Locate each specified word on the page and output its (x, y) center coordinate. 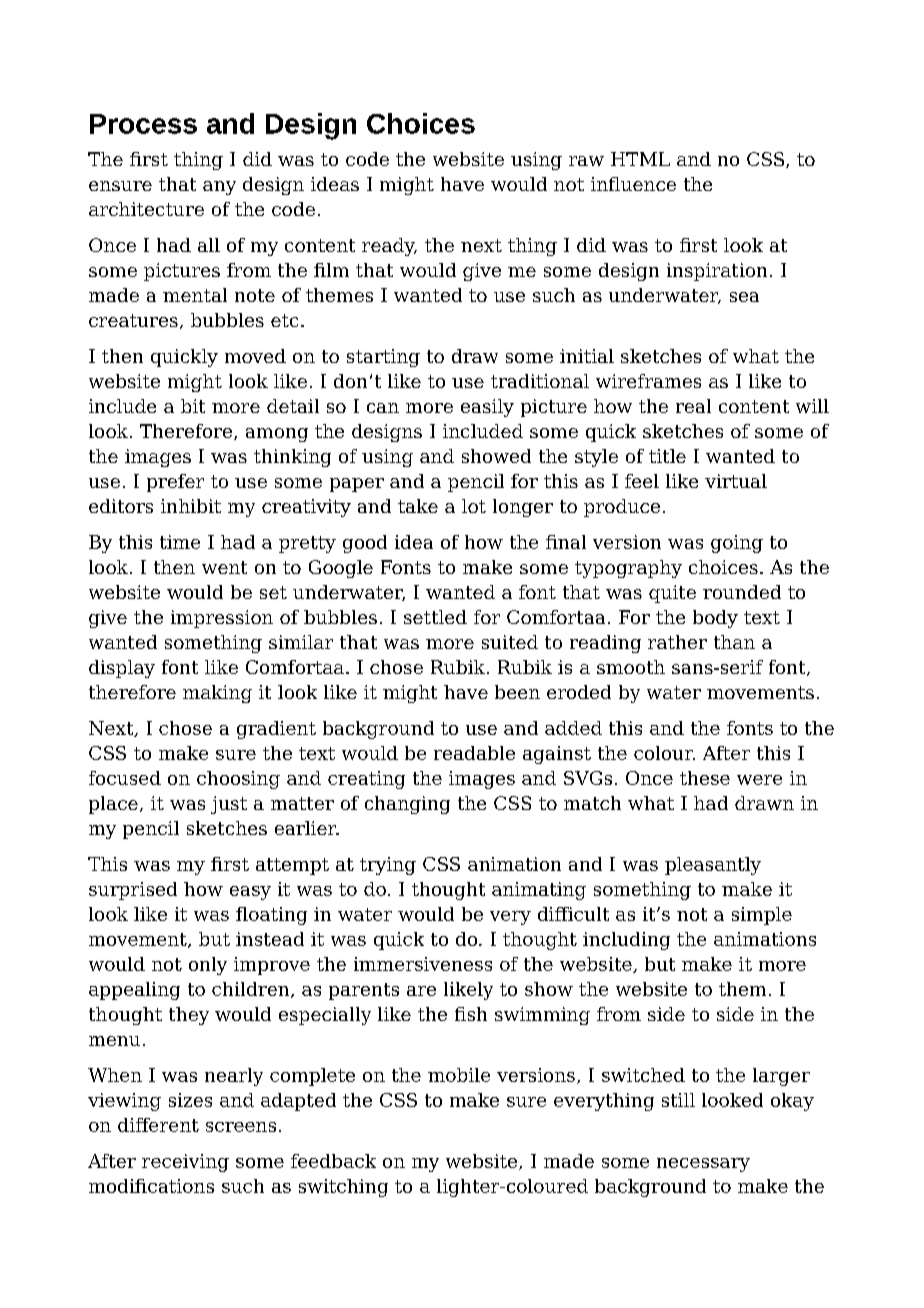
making (217, 694)
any (219, 188)
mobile (459, 1075)
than (734, 642)
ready (389, 247)
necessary (703, 1165)
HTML (640, 159)
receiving (185, 1163)
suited (510, 642)
